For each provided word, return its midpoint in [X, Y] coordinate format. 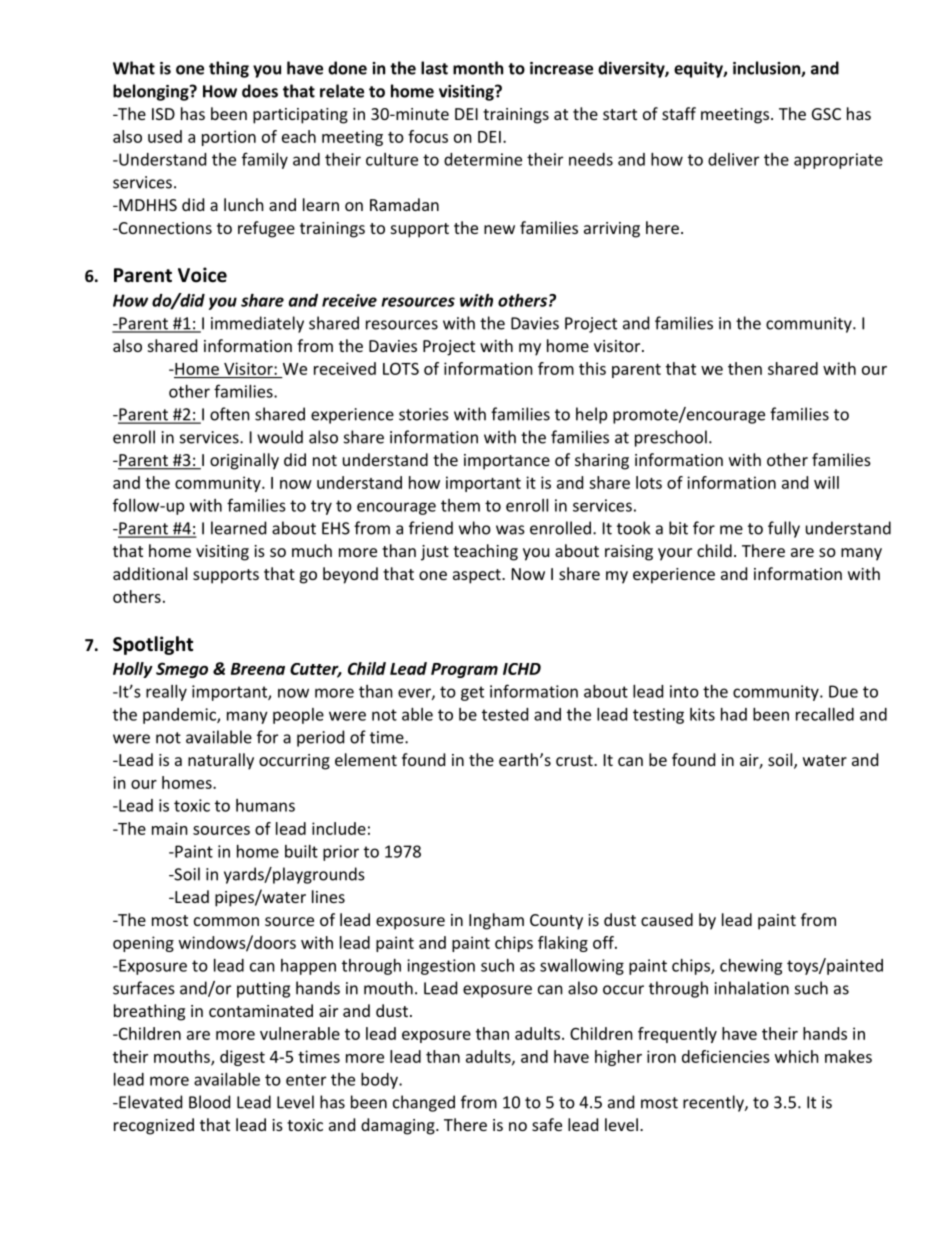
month [478, 68]
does [260, 91]
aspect [478, 576]
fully [784, 529]
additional [150, 573]
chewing [751, 967]
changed [424, 1103]
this [592, 368]
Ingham [496, 921]
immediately [257, 324]
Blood [209, 1102]
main [170, 828]
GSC [826, 114]
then [745, 368]
